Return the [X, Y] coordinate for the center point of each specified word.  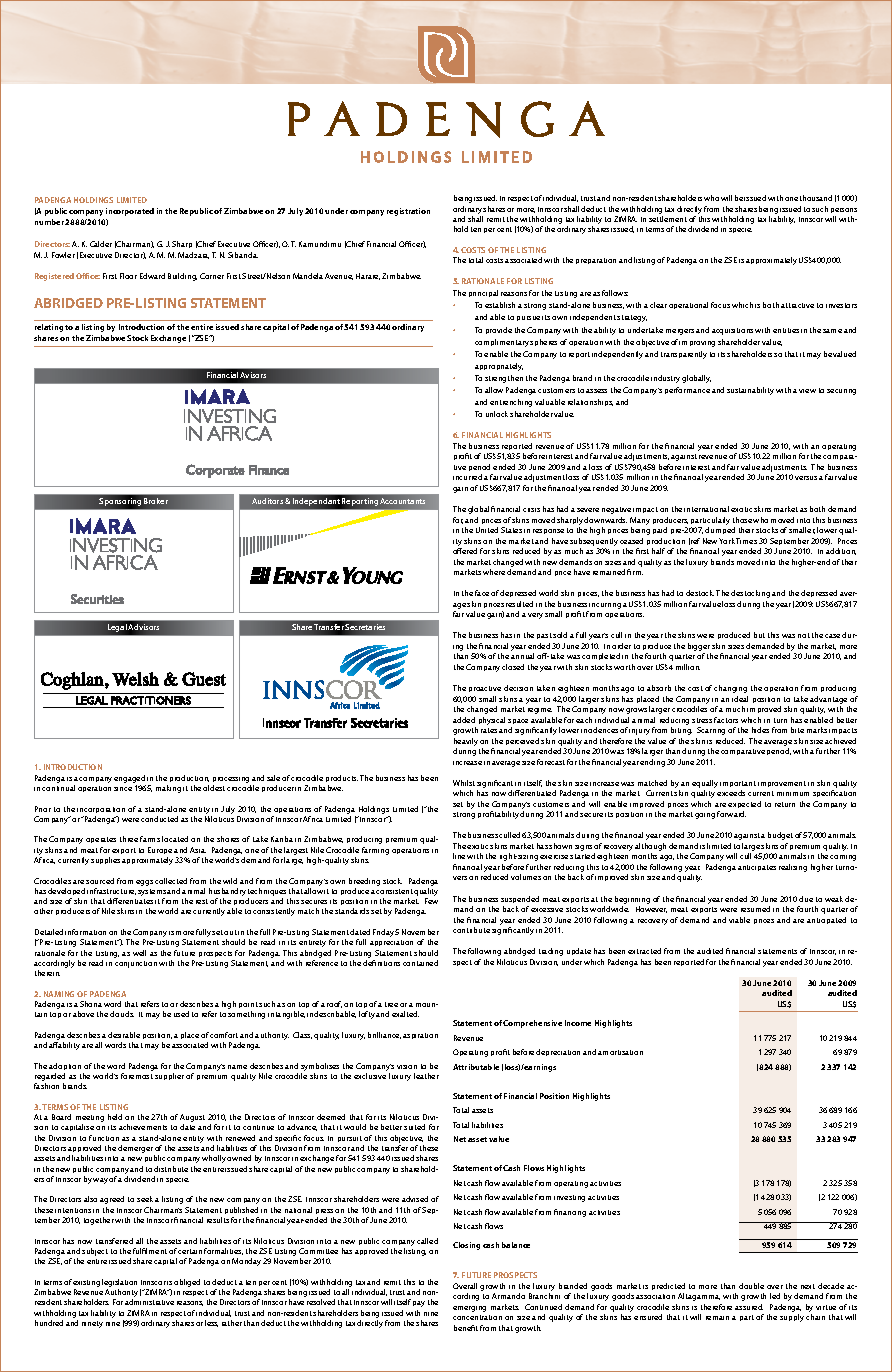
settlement [668, 219]
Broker [156, 501]
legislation [119, 1283]
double [751, 1286]
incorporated [130, 212]
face [482, 593]
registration [408, 212]
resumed [755, 909]
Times [746, 541]
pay [419, 1304]
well [139, 953]
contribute [471, 930]
